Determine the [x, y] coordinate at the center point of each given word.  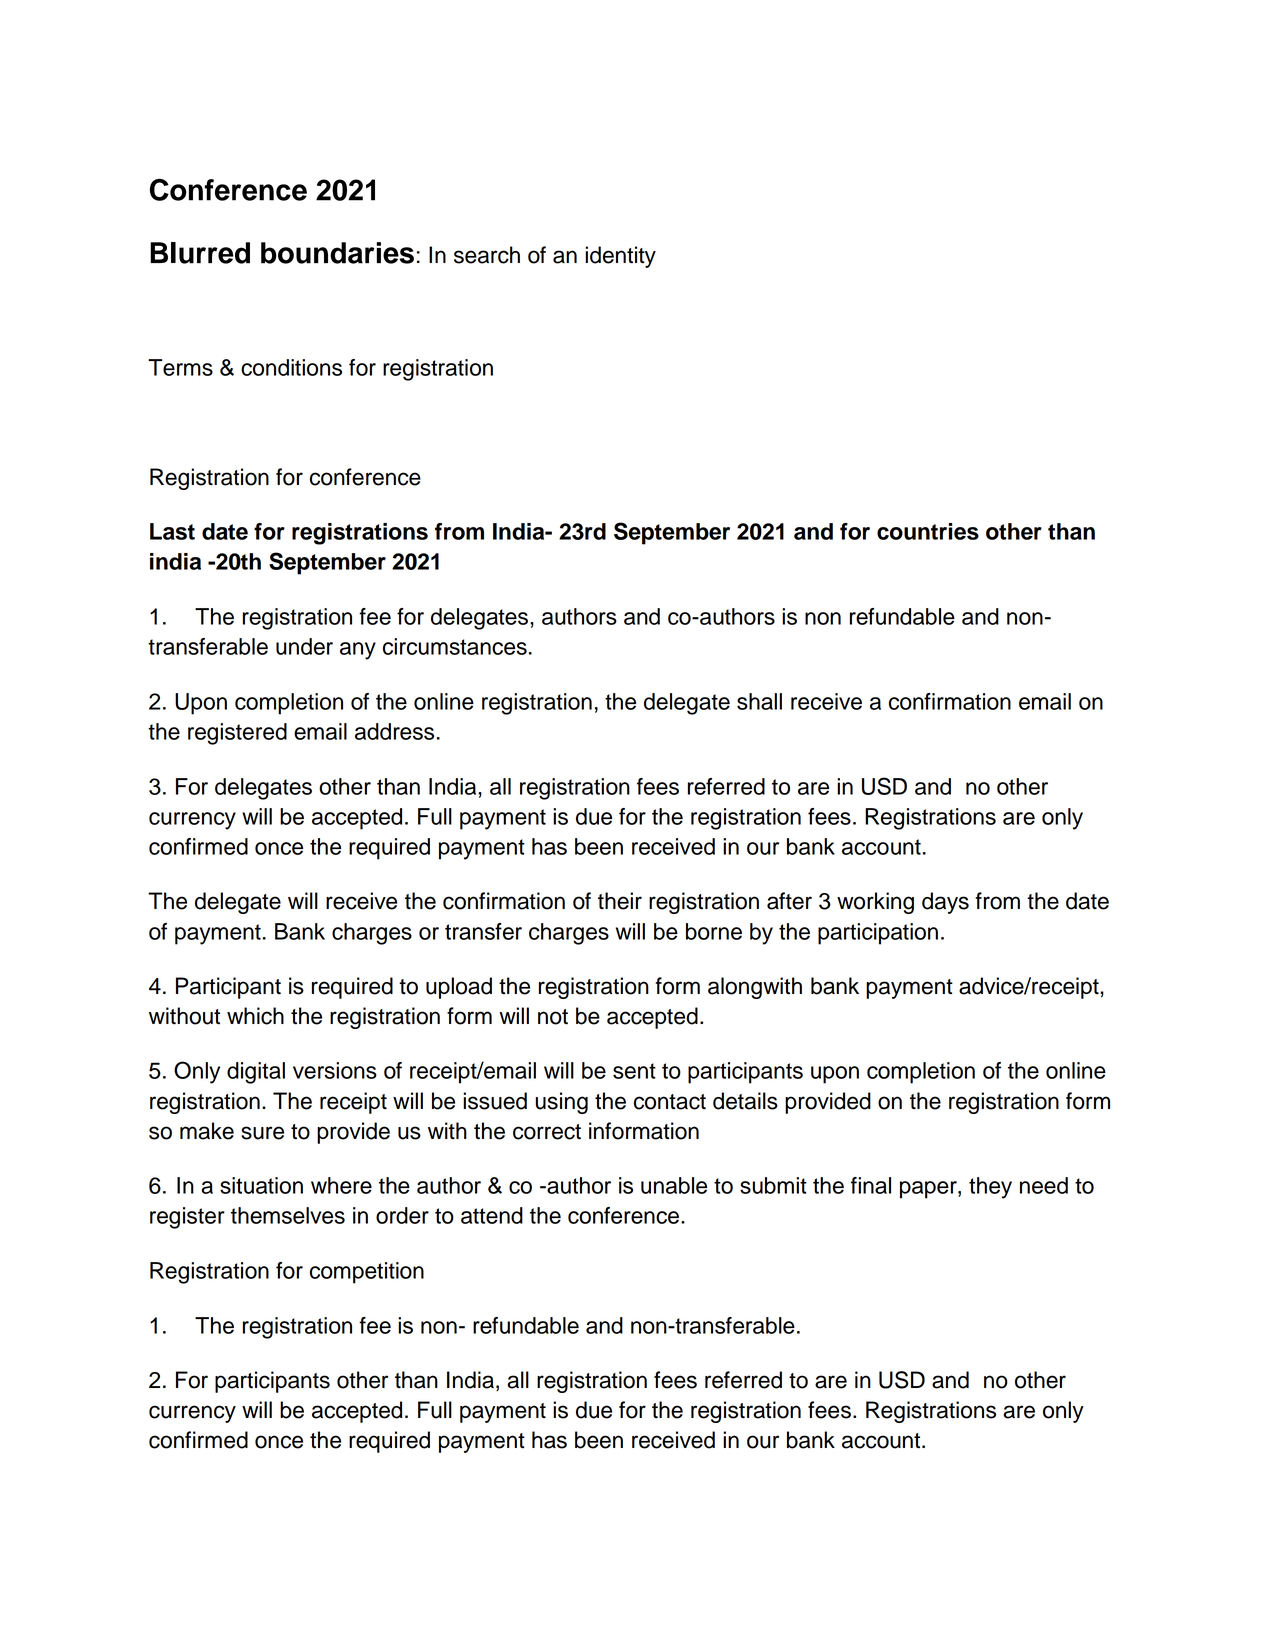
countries [928, 531]
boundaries [337, 253]
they [990, 1188]
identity [620, 257]
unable [674, 1185]
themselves [288, 1215]
